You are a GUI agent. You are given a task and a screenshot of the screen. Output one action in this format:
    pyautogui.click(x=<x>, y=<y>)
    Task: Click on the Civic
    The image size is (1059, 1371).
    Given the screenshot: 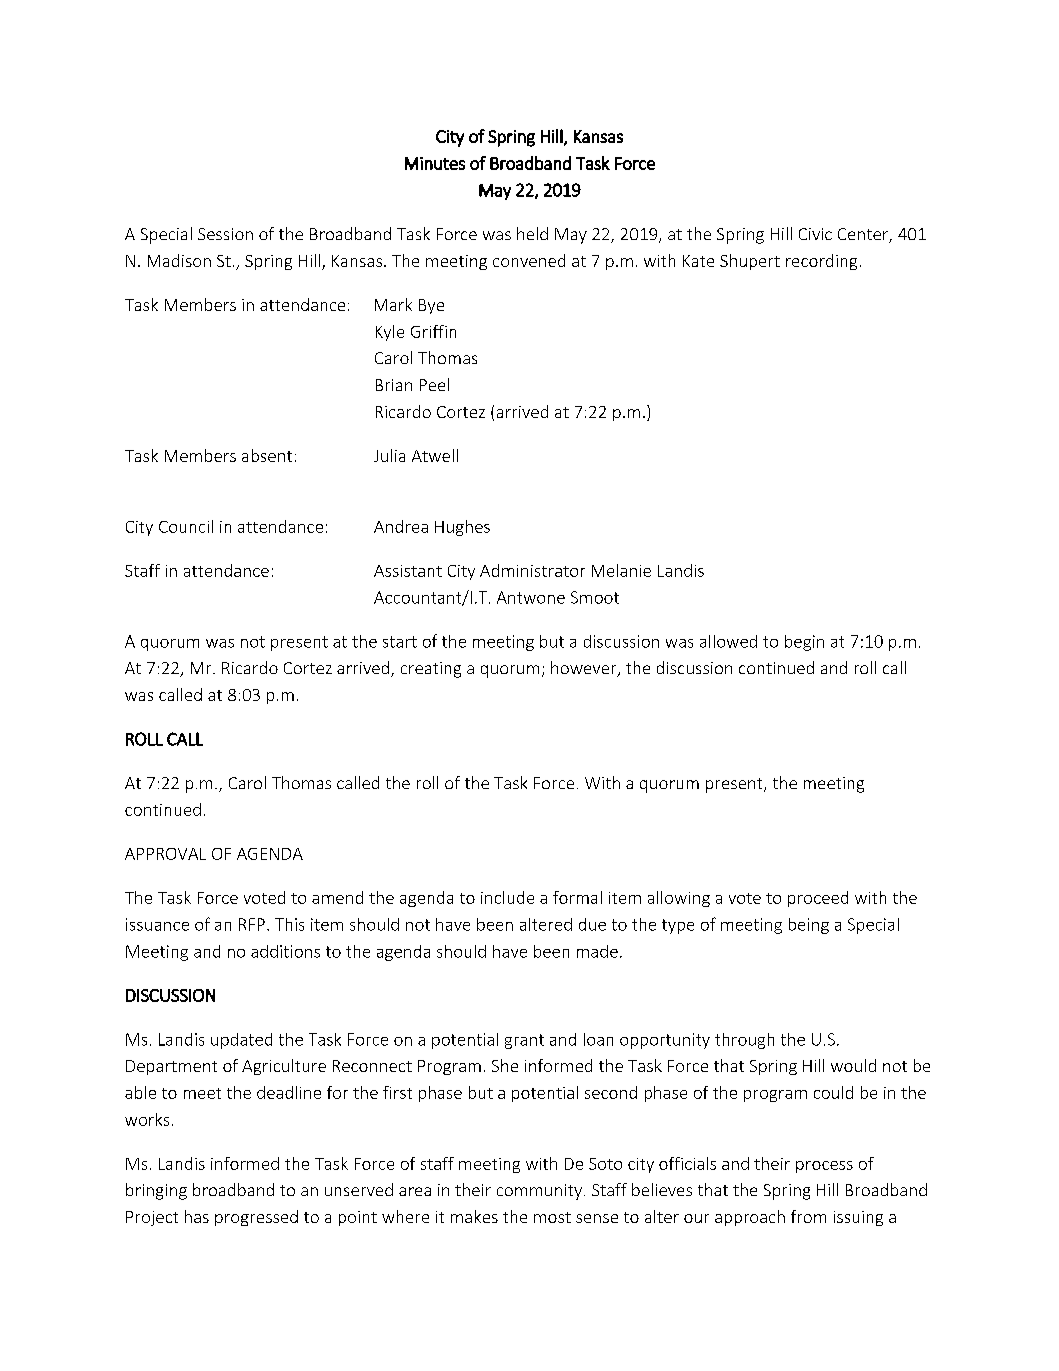 What is the action you would take?
    pyautogui.click(x=815, y=234)
